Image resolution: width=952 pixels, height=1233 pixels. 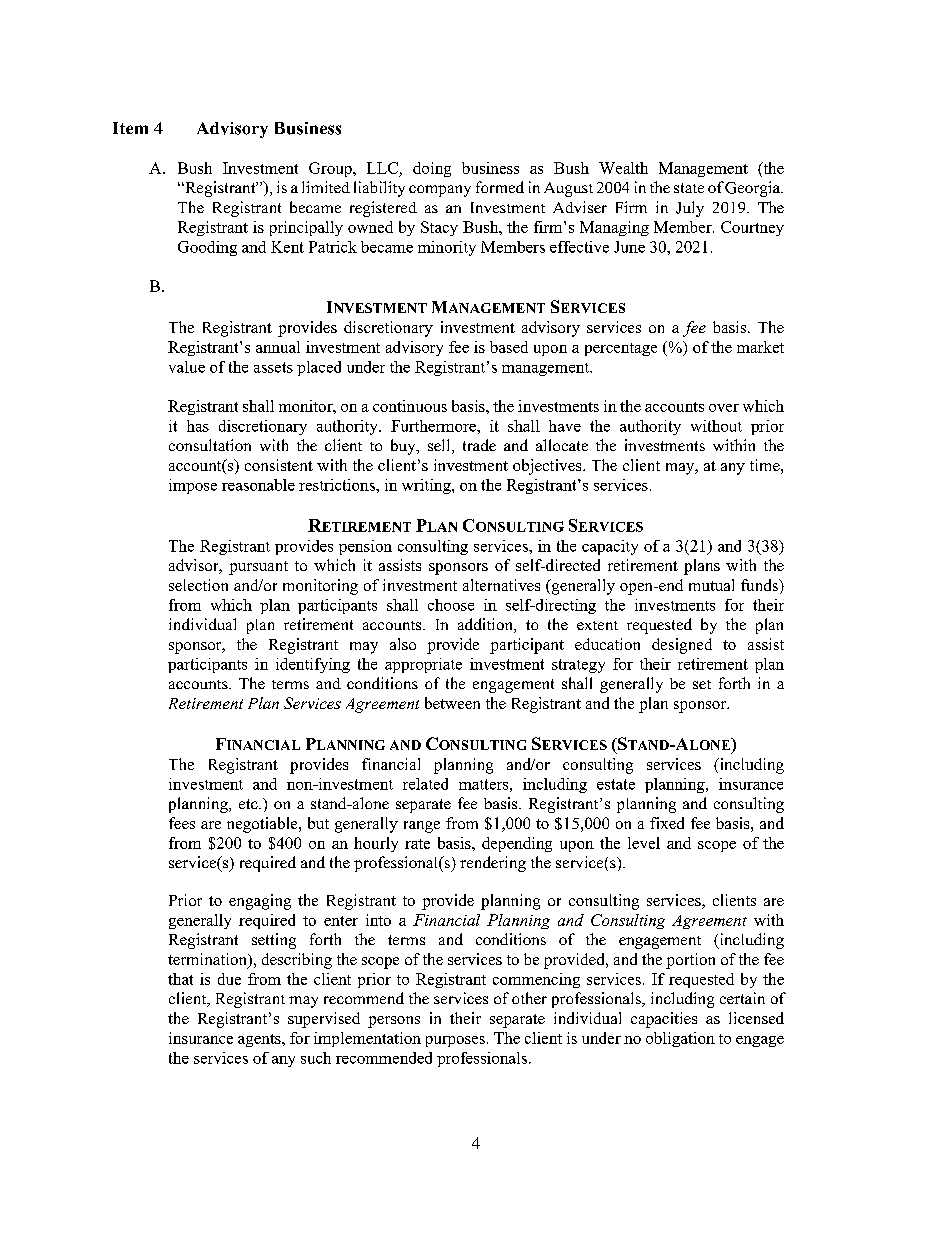 I want to click on agents, so click(x=260, y=1040).
